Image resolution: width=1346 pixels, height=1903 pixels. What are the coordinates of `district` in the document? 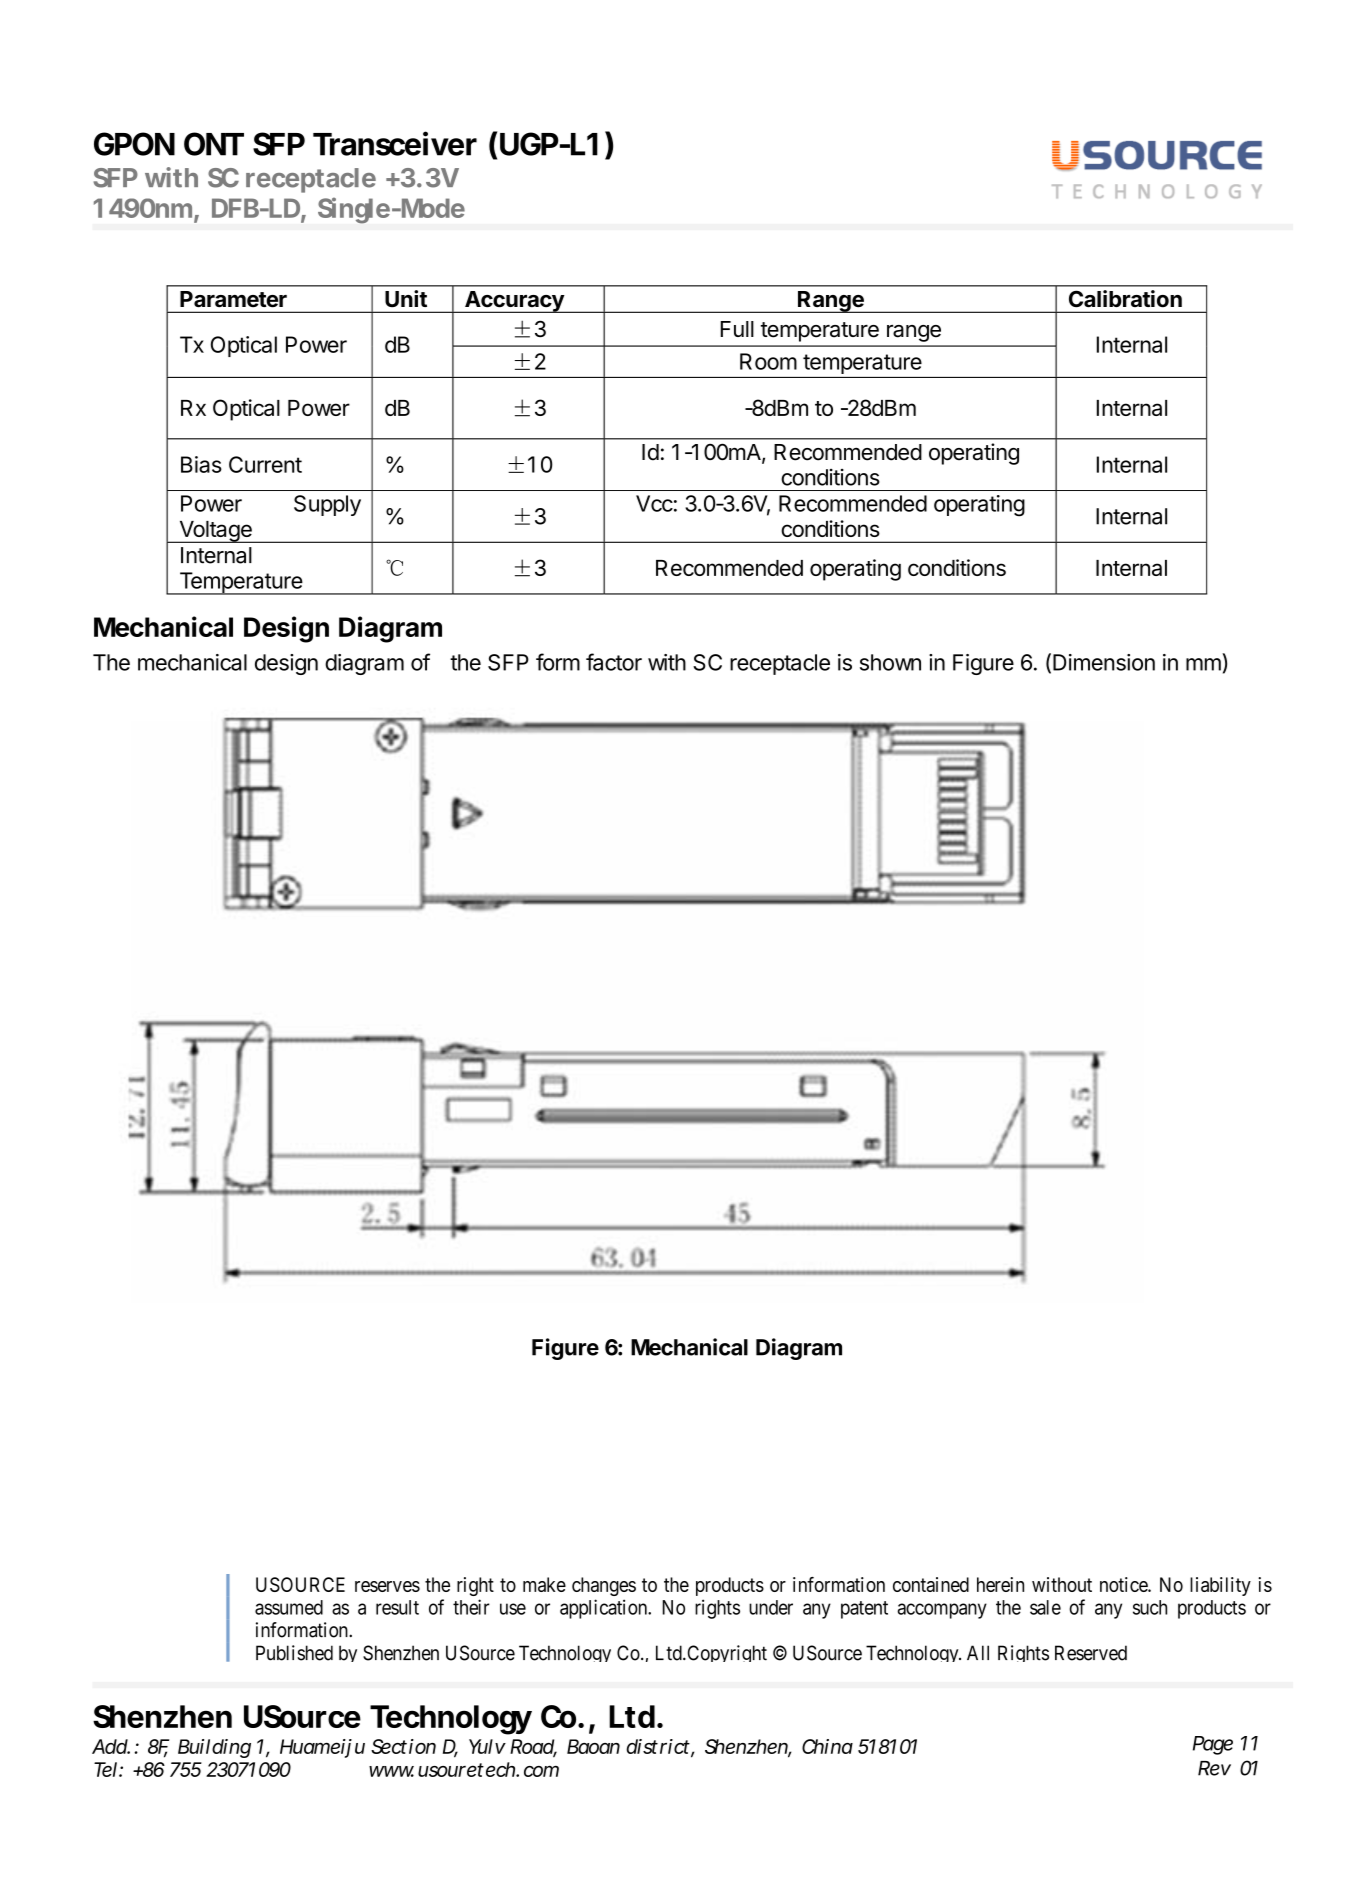 It's located at (658, 1746).
